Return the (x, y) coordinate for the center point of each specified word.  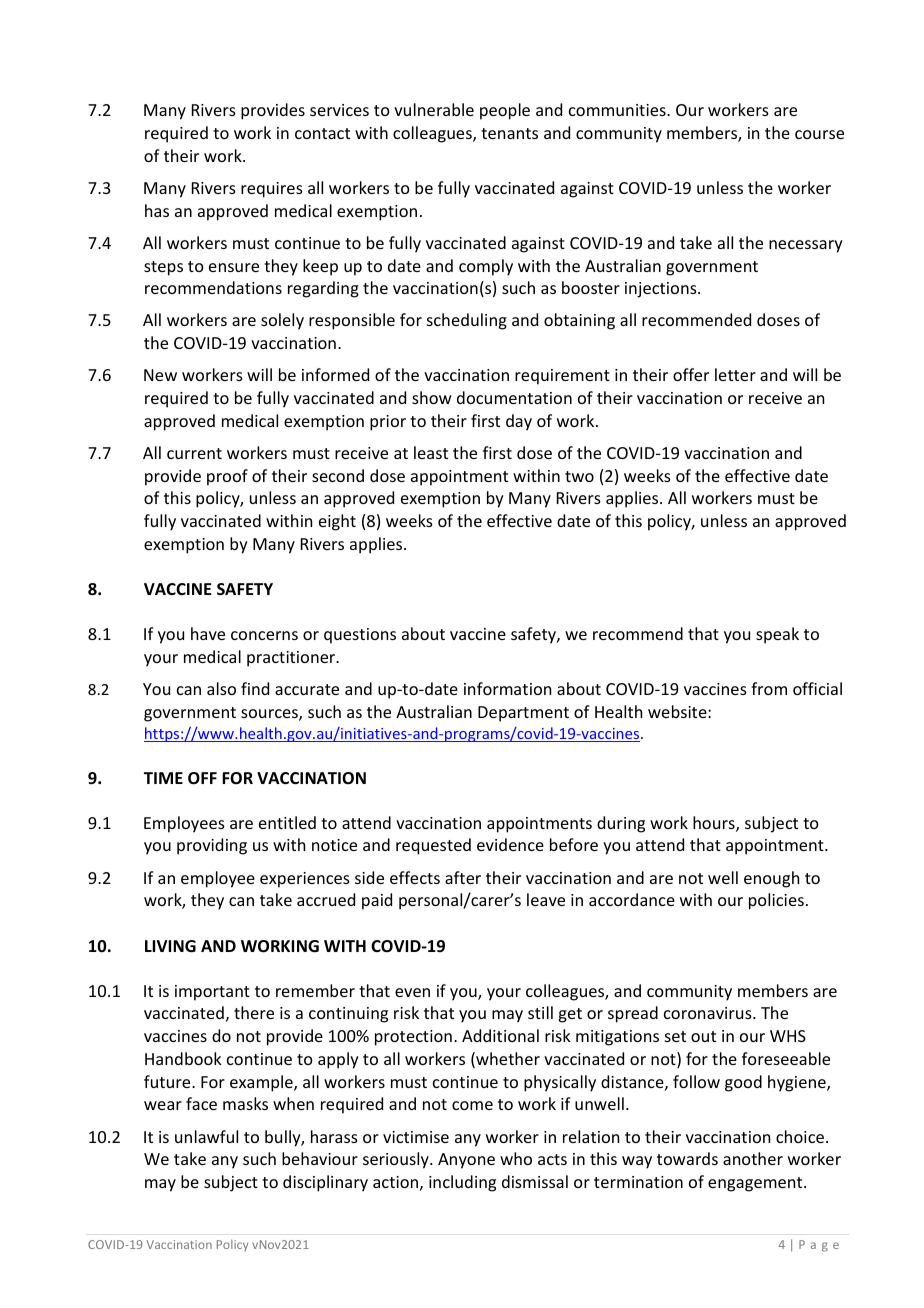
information (507, 688)
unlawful (206, 1136)
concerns (264, 635)
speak (777, 635)
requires (272, 190)
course (819, 134)
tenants (509, 133)
